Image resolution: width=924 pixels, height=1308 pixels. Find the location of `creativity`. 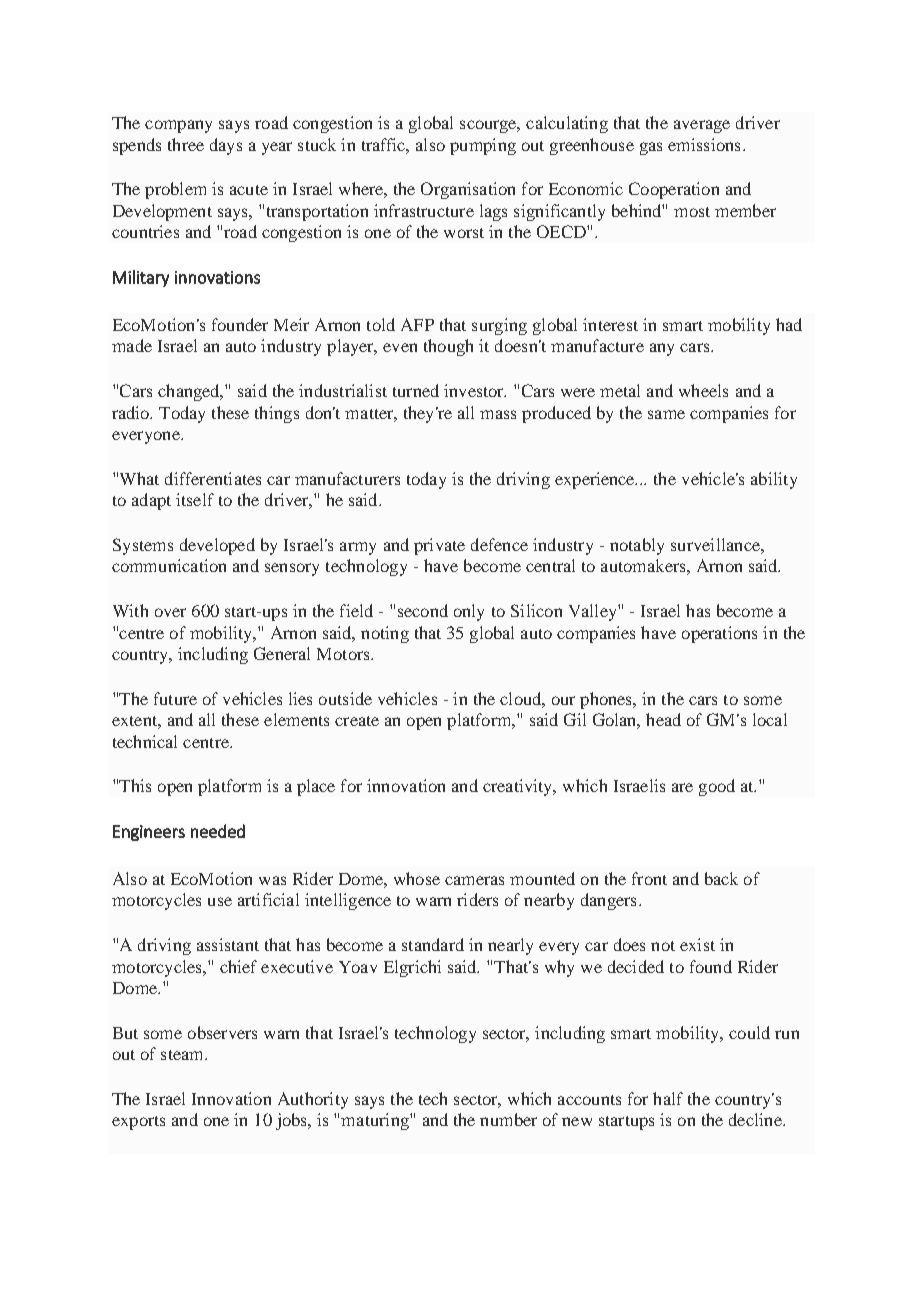

creativity is located at coordinates (519, 787).
